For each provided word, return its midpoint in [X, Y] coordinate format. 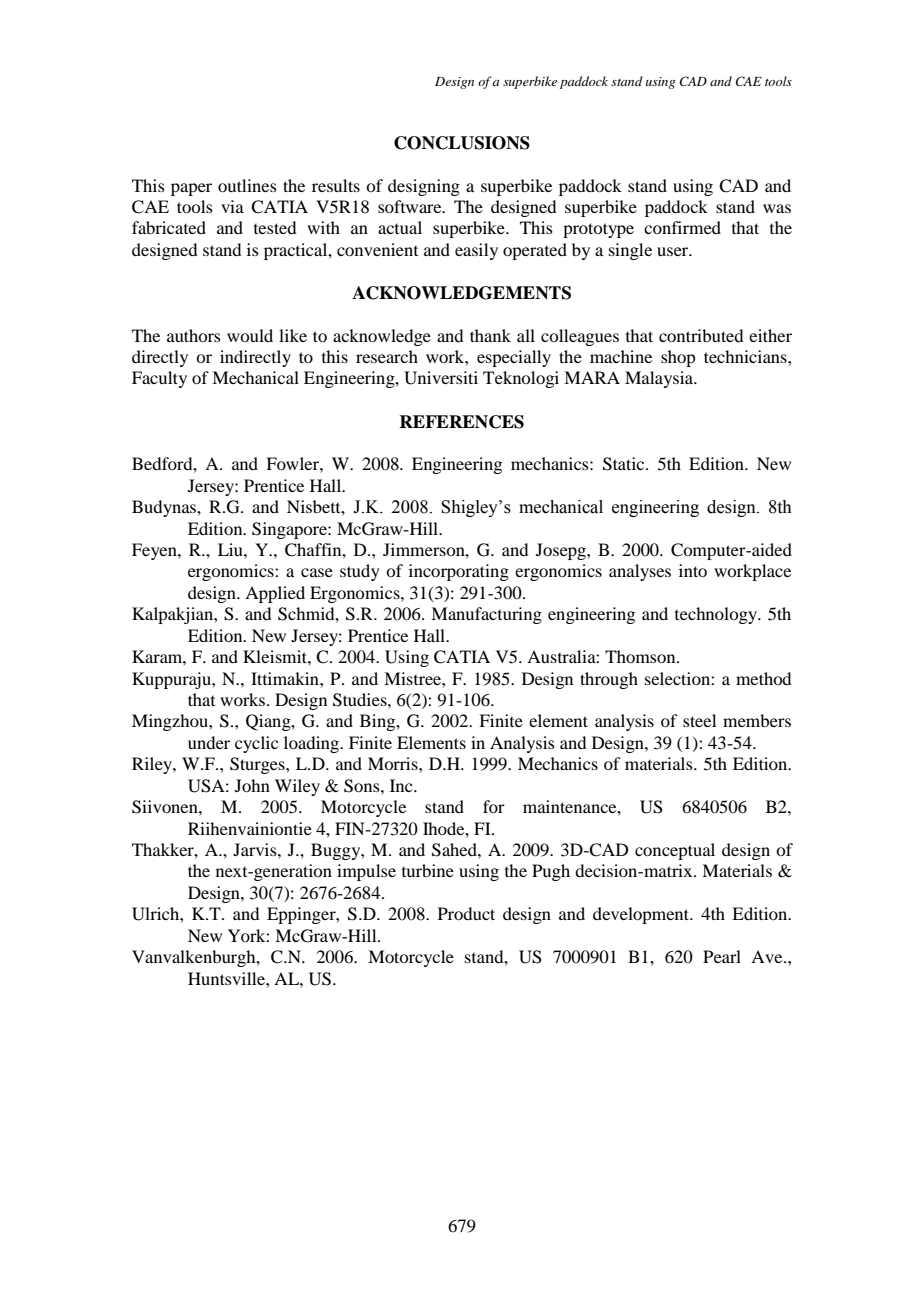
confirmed [682, 227]
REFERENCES [461, 422]
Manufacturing [486, 615]
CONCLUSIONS [462, 143]
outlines [247, 185]
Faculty [159, 379]
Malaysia [660, 379]
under [209, 742]
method [763, 678]
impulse [366, 872]
